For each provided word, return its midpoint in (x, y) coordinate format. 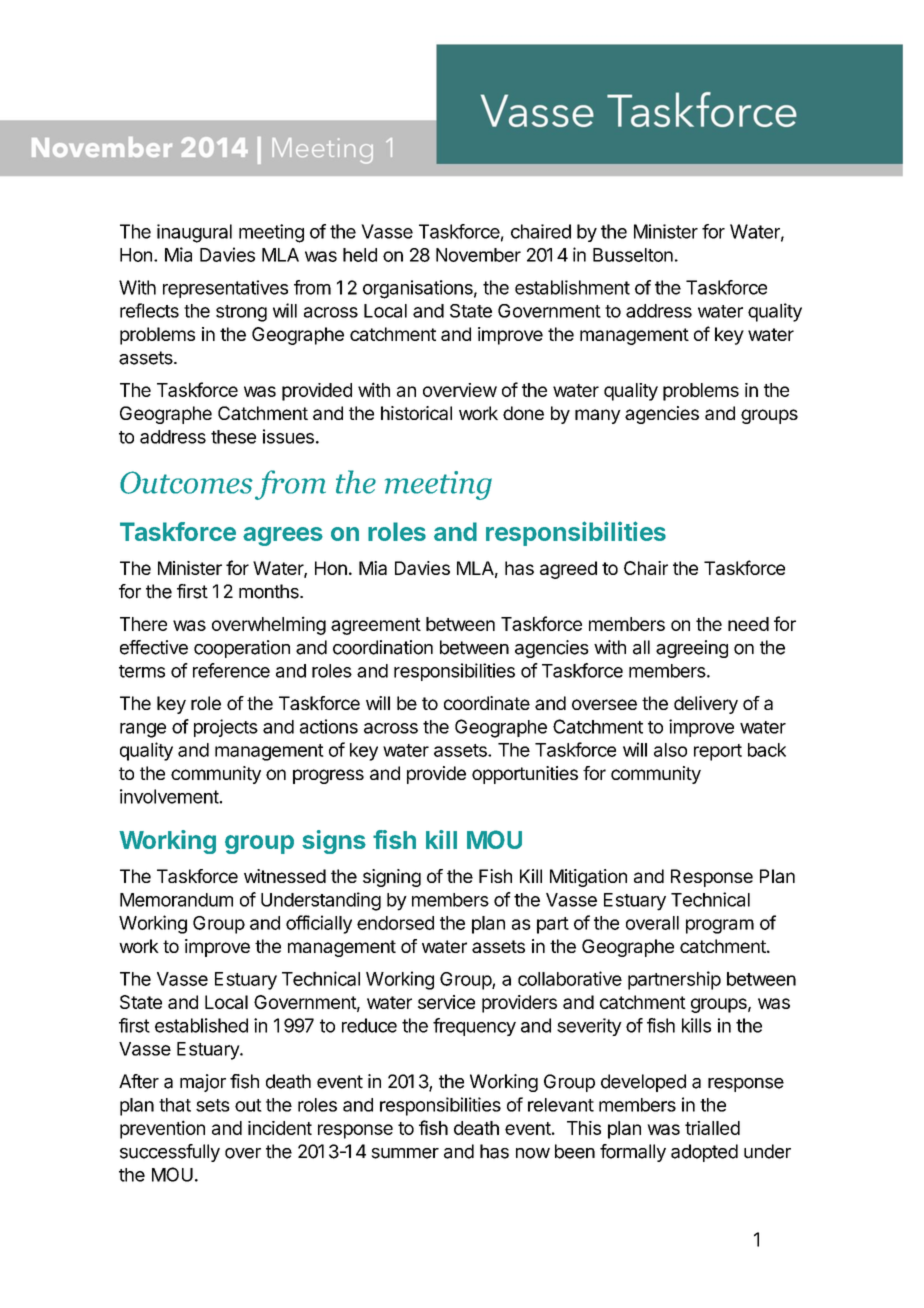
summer (405, 1153)
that (175, 1105)
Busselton (633, 255)
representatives (225, 289)
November (478, 255)
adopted (704, 1153)
